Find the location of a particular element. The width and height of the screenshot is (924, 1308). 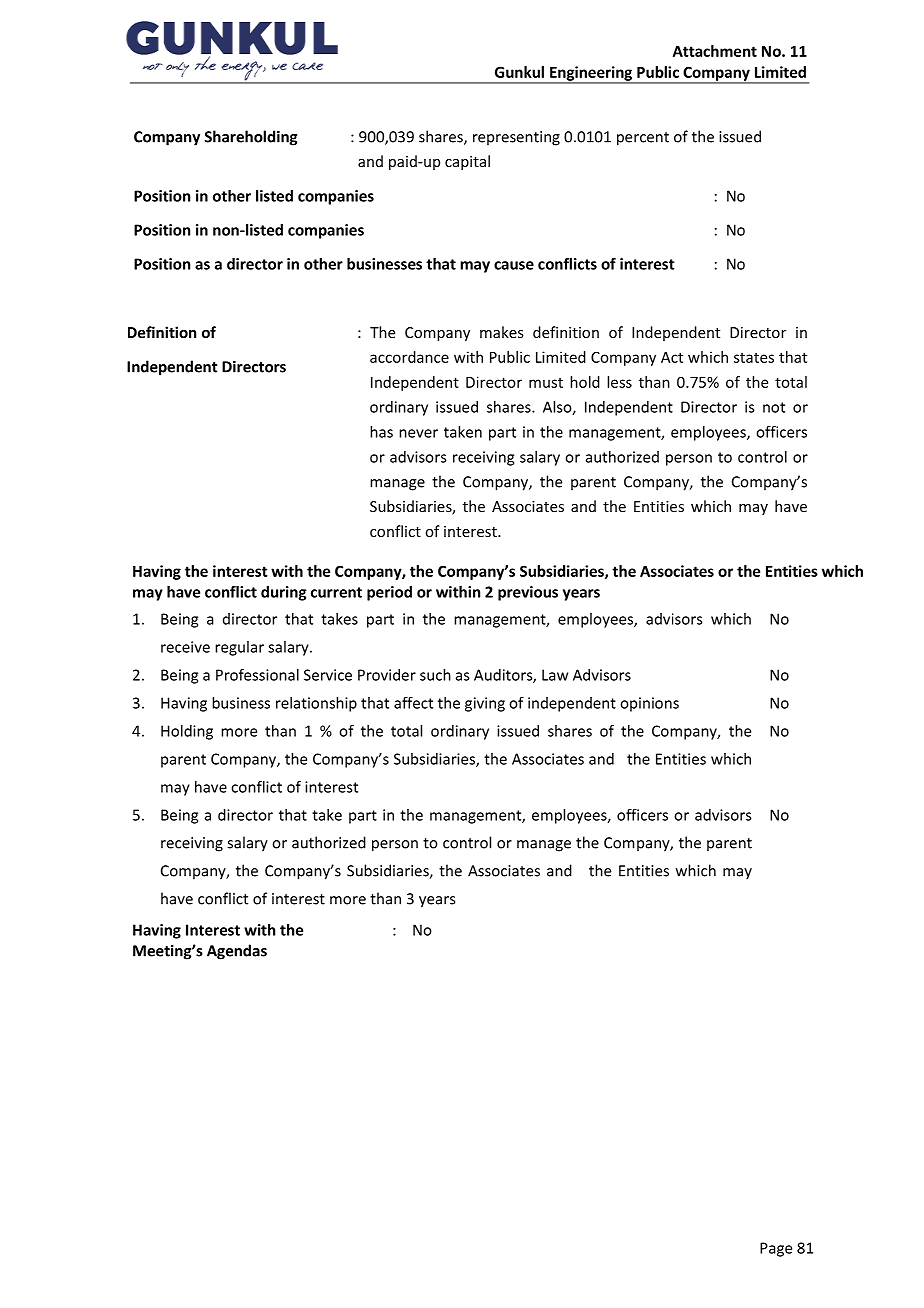

Agendas is located at coordinates (237, 952).
